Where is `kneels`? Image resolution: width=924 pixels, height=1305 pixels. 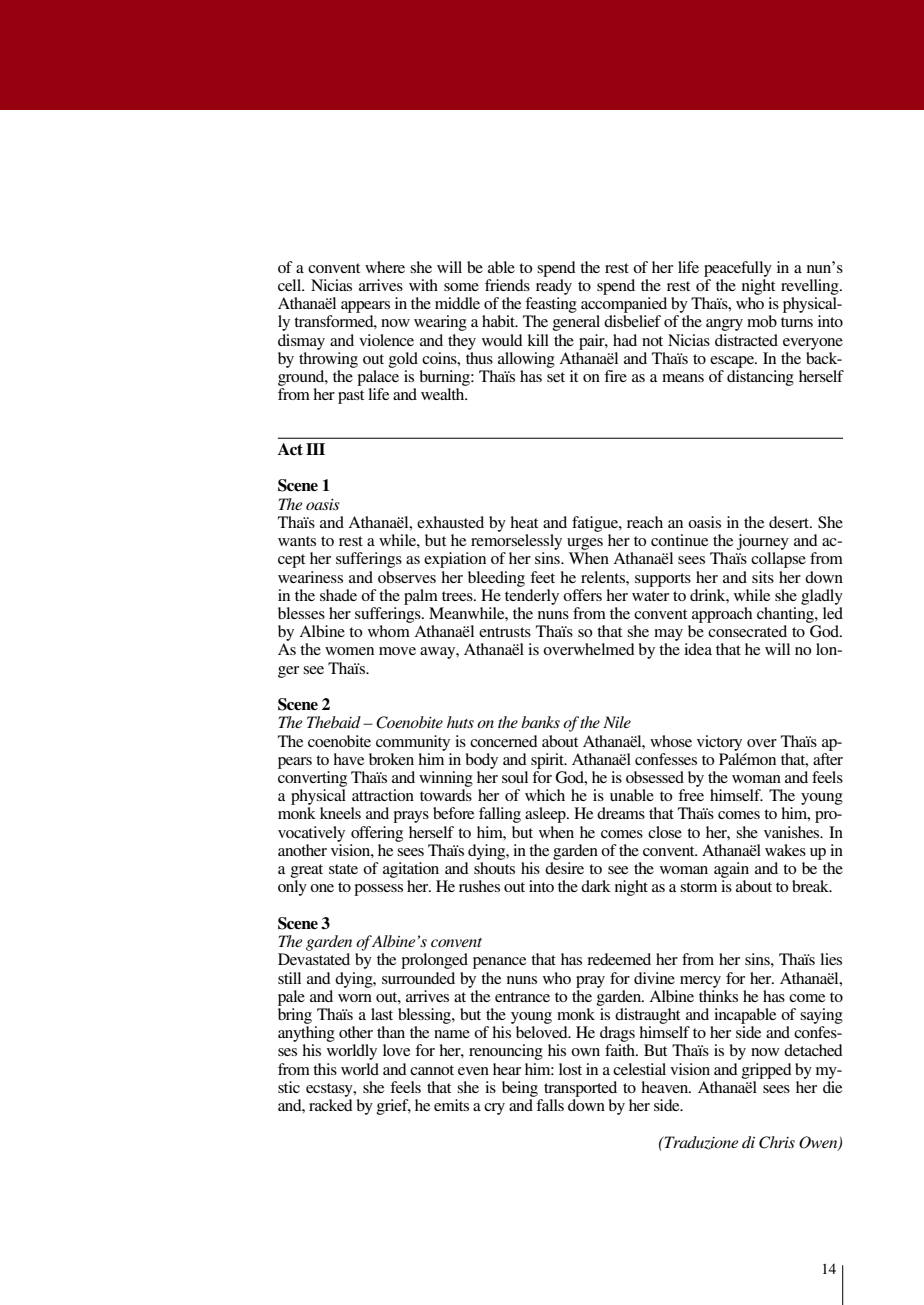 kneels is located at coordinates (340, 813).
